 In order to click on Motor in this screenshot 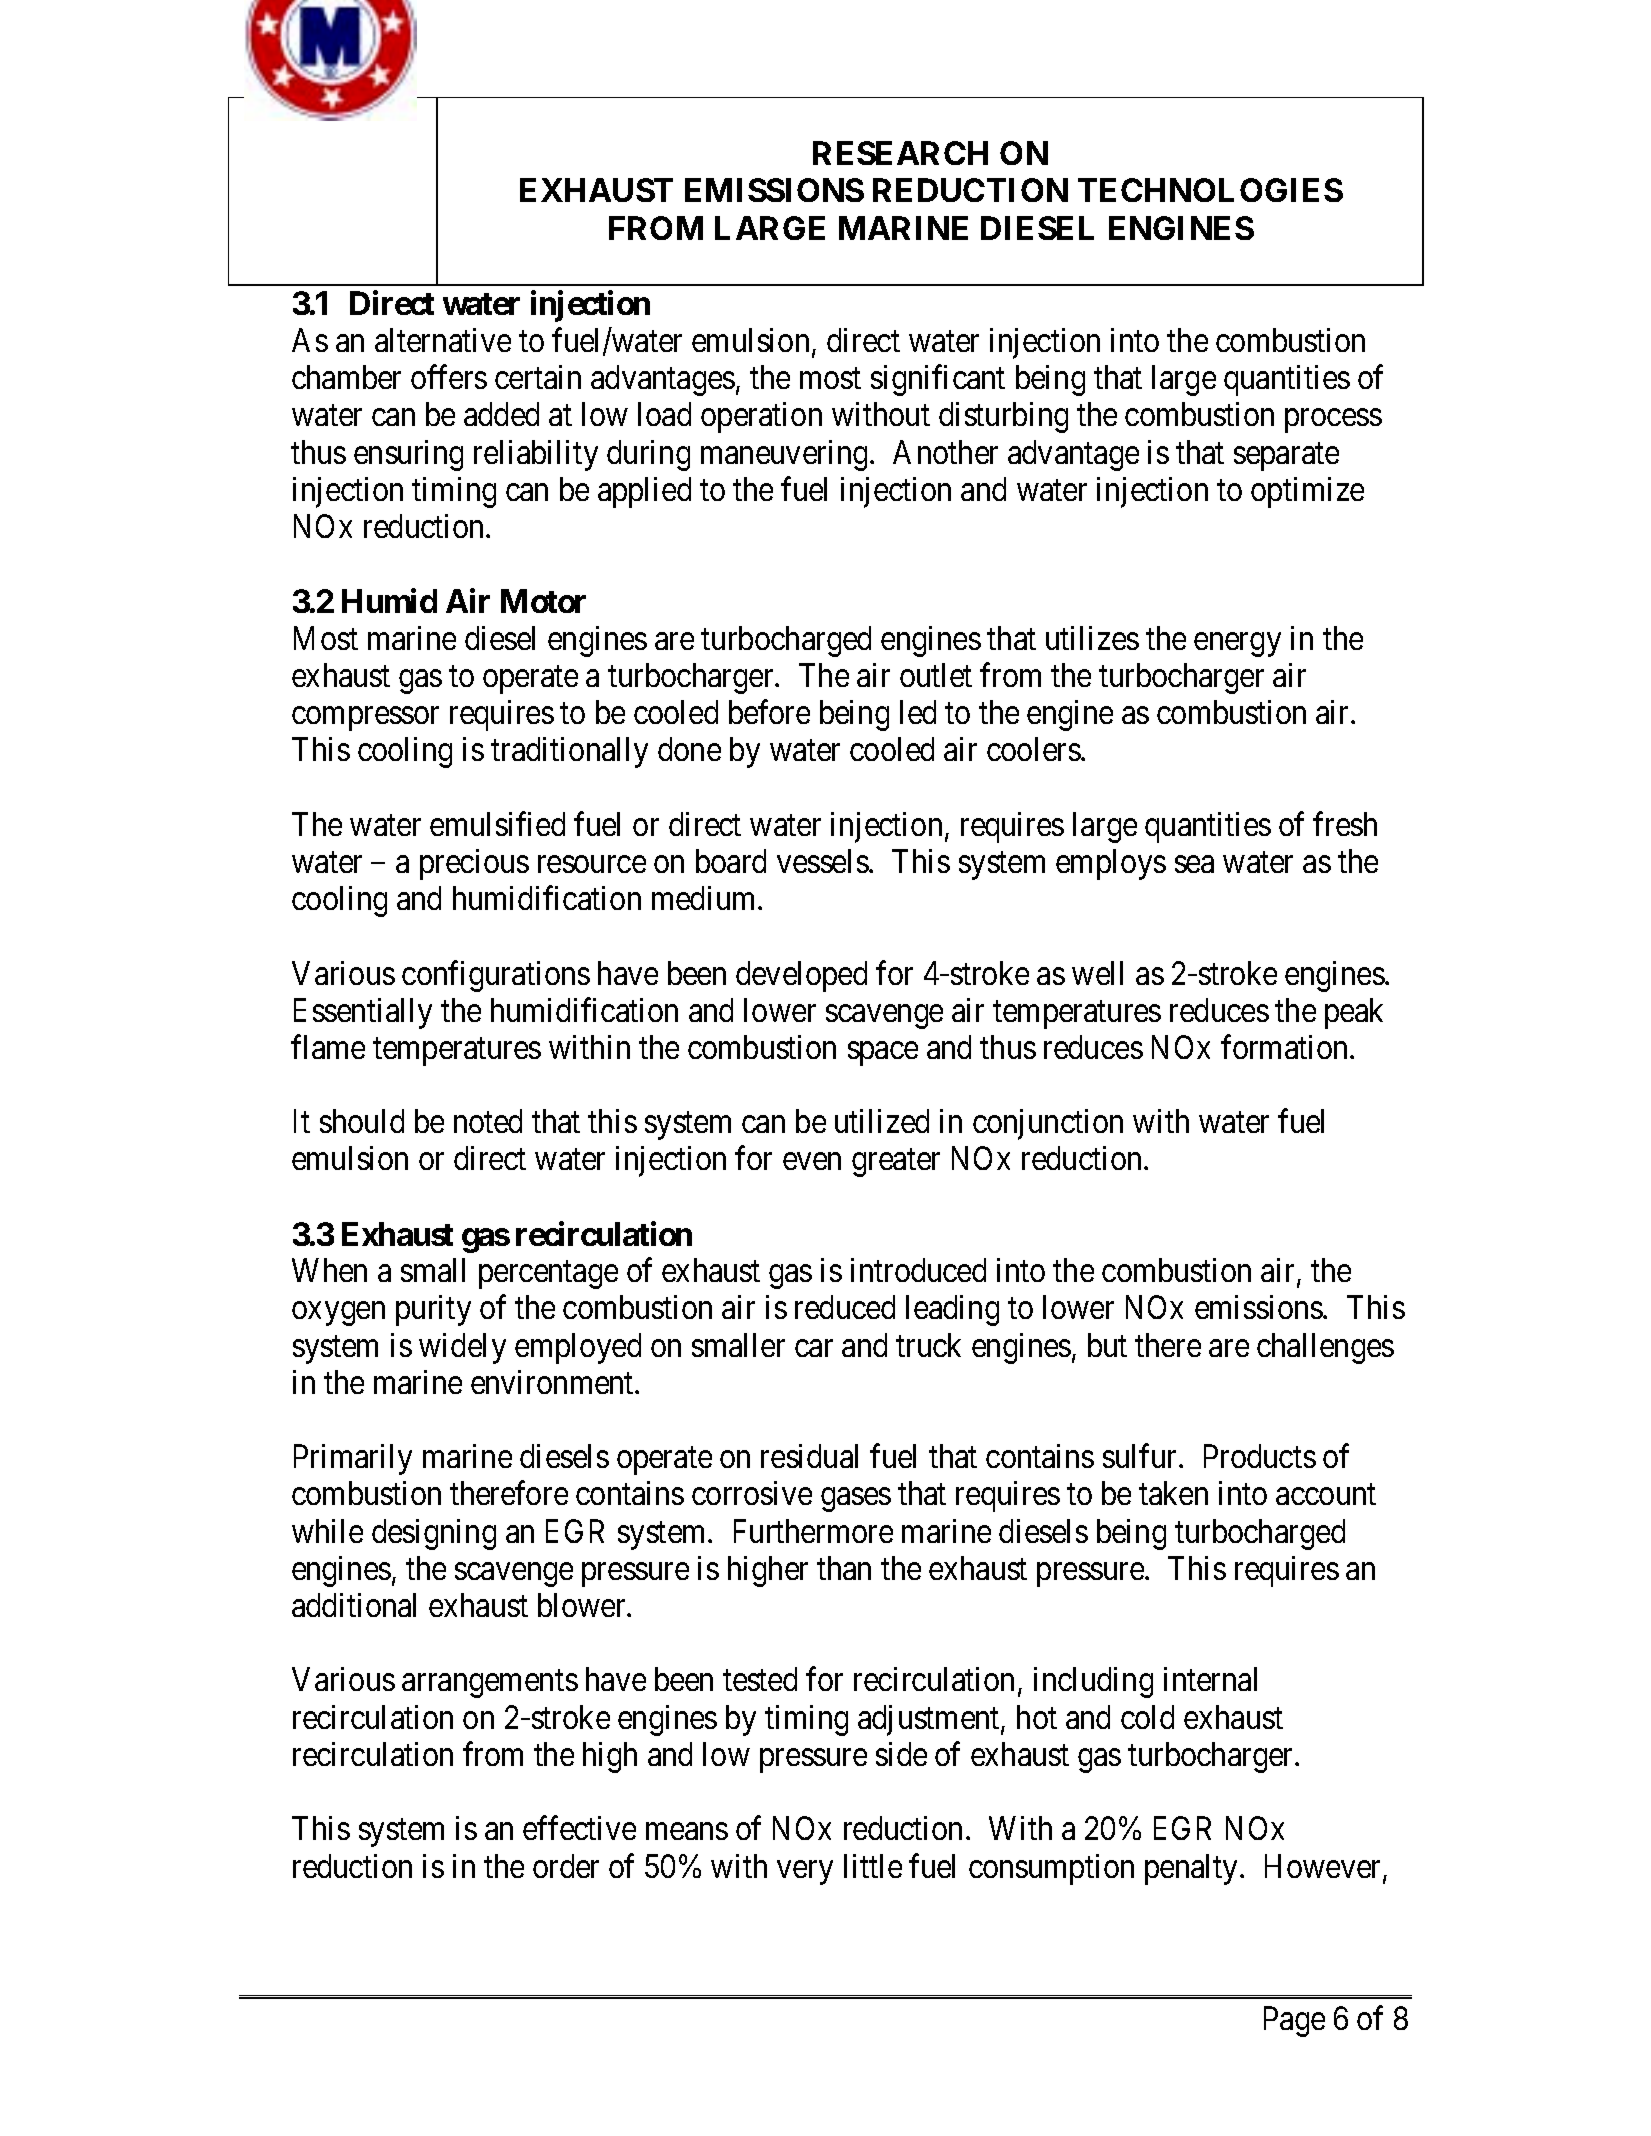, I will do `click(543, 601)`.
